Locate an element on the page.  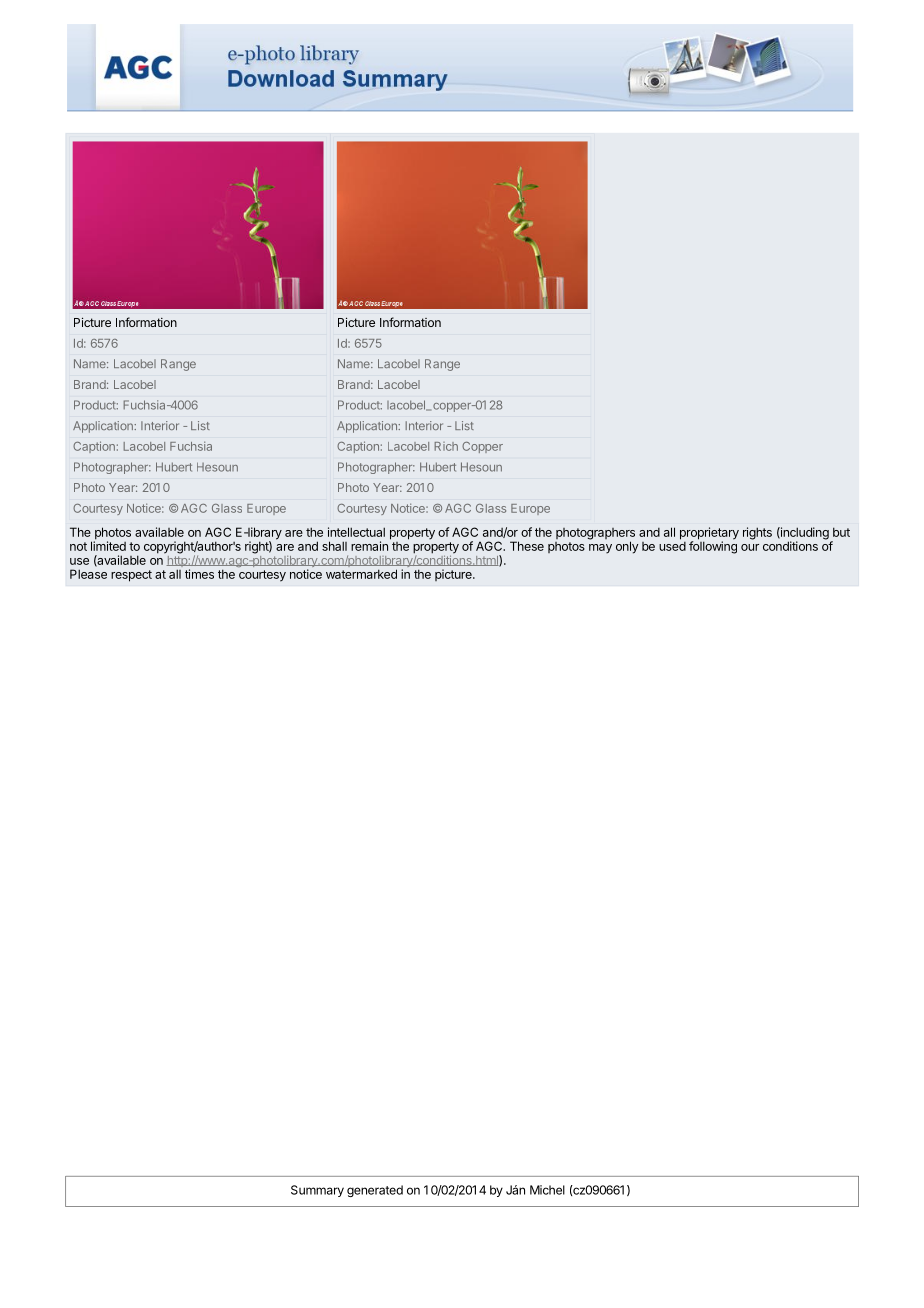
generated is located at coordinates (375, 1191).
